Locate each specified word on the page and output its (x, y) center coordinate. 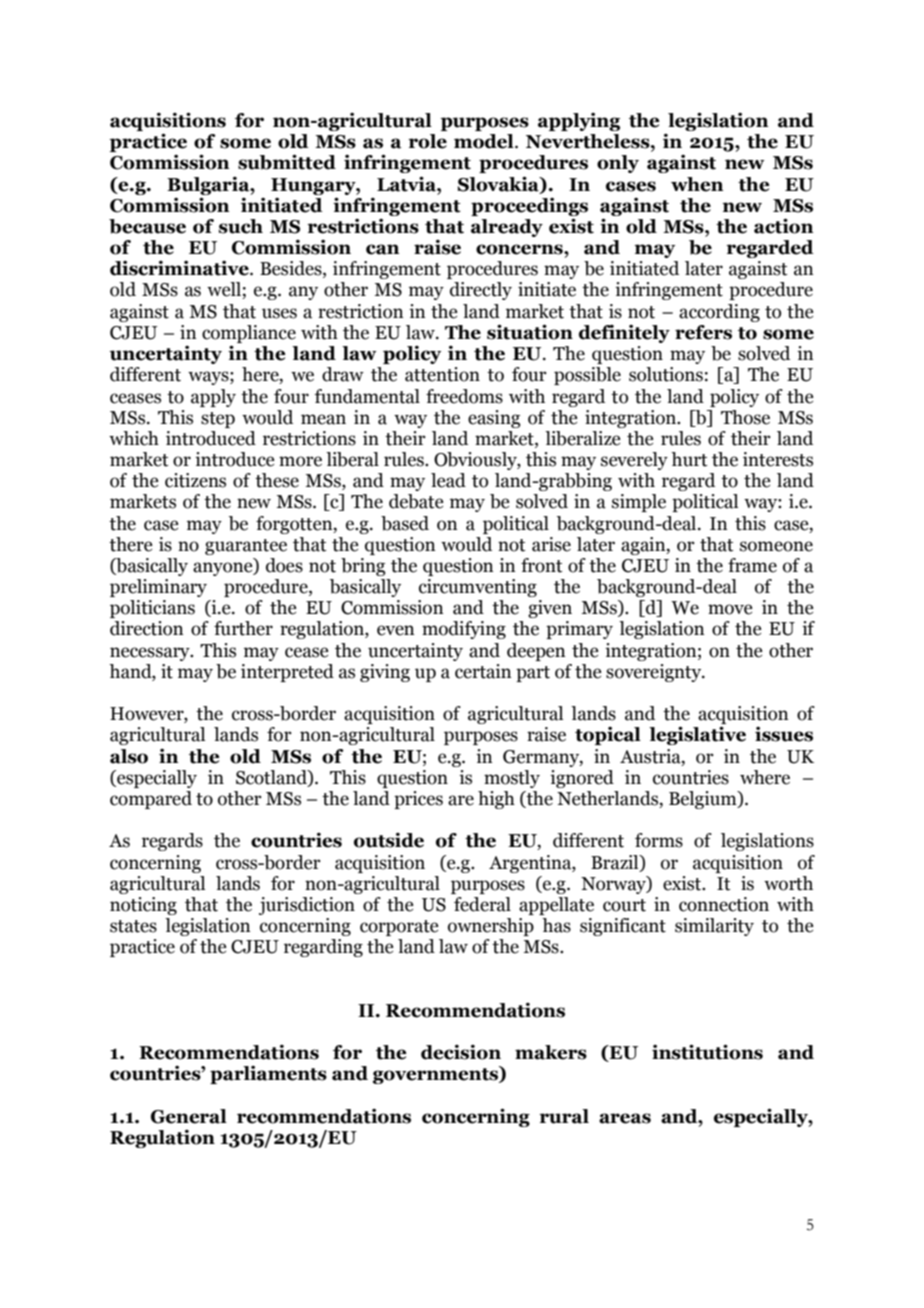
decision (461, 1052)
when (697, 184)
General (189, 1116)
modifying (464, 630)
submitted (287, 162)
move (730, 609)
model (485, 141)
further (243, 628)
